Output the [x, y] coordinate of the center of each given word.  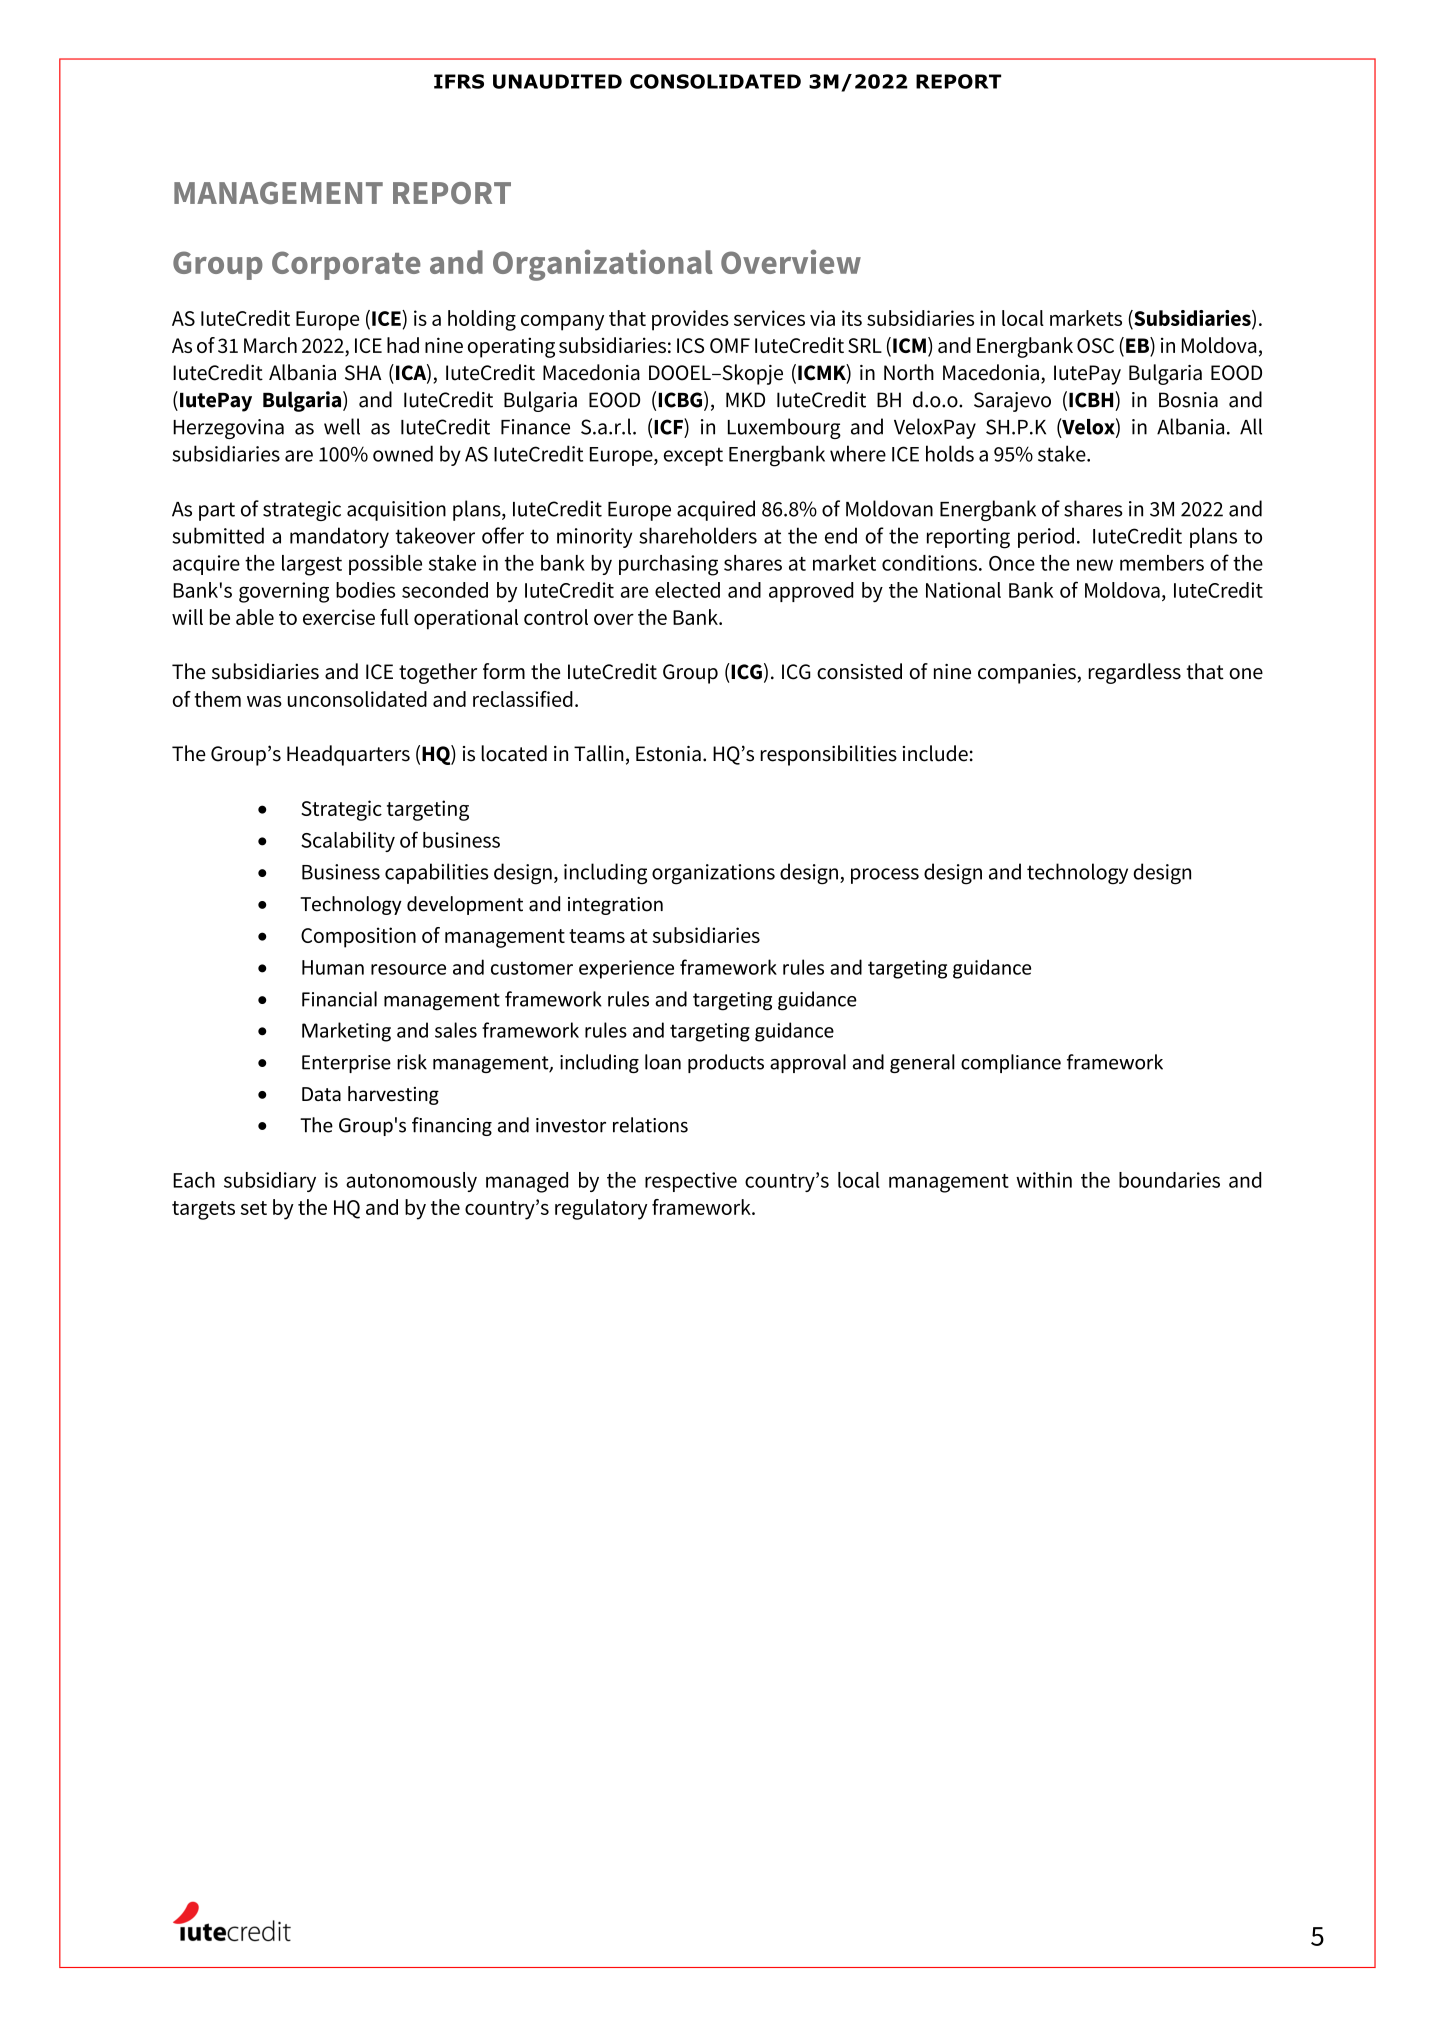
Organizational [603, 265]
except [693, 456]
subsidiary [270, 1182]
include [935, 753]
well [342, 426]
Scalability [348, 842]
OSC [1095, 345]
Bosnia [1188, 400]
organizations [713, 874]
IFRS [459, 81]
